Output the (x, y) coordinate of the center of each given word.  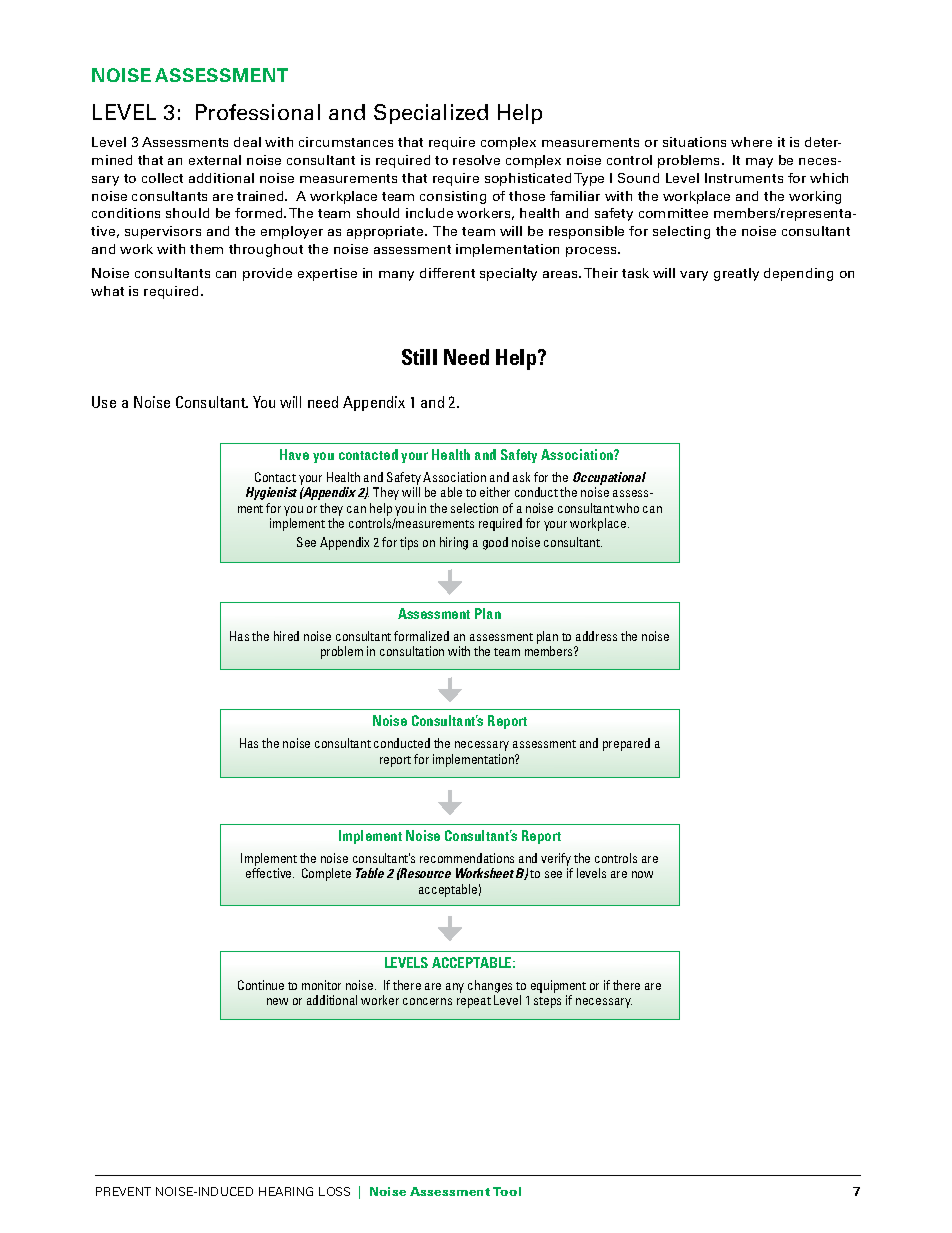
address (596, 636)
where (751, 142)
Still (419, 357)
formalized (421, 636)
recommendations (467, 858)
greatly (736, 274)
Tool (507, 1191)
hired (286, 636)
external (215, 160)
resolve (476, 160)
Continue (261, 985)
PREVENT (123, 1191)
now (642, 874)
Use (104, 402)
